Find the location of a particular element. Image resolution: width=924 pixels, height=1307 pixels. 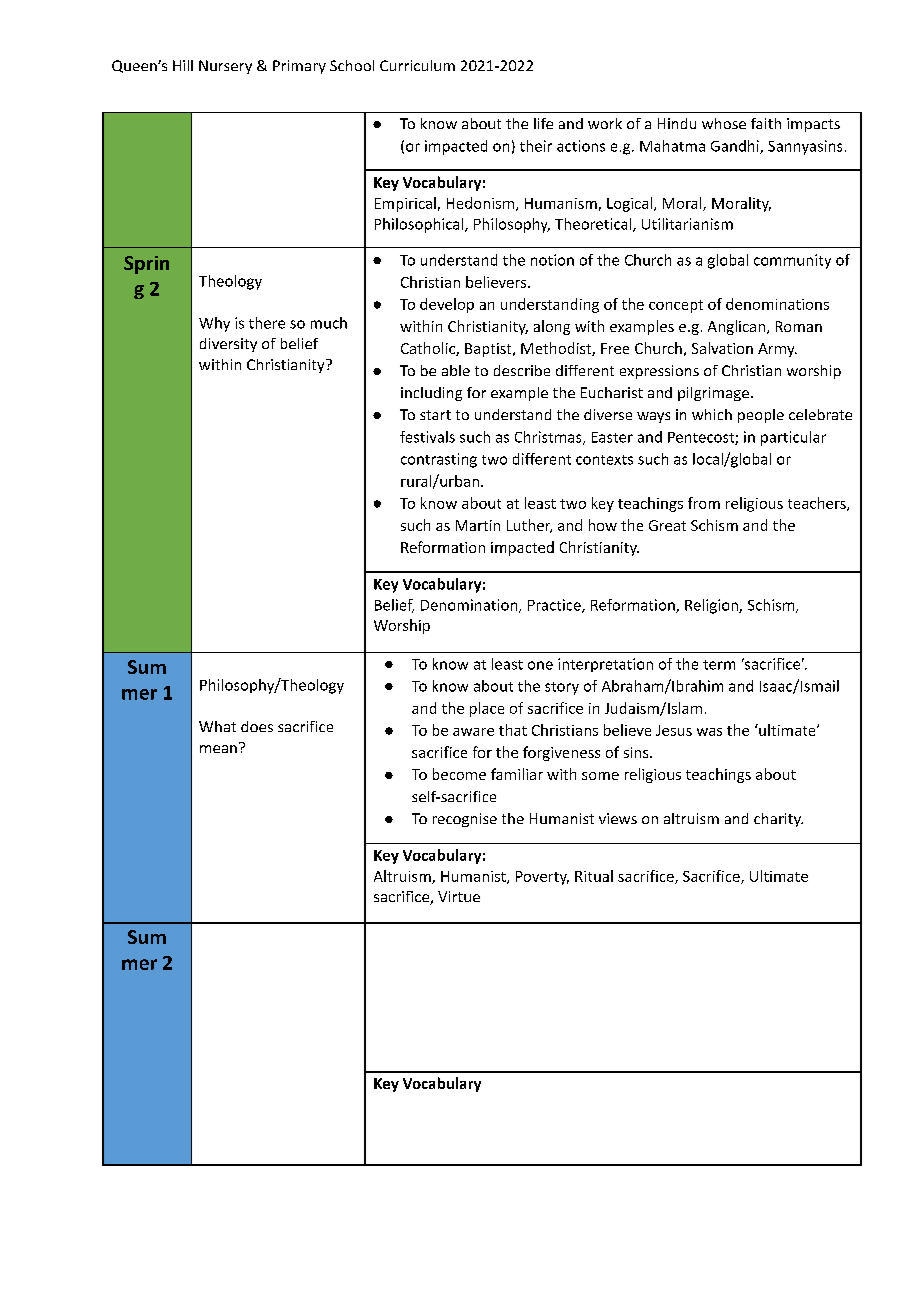

life is located at coordinates (543, 123).
